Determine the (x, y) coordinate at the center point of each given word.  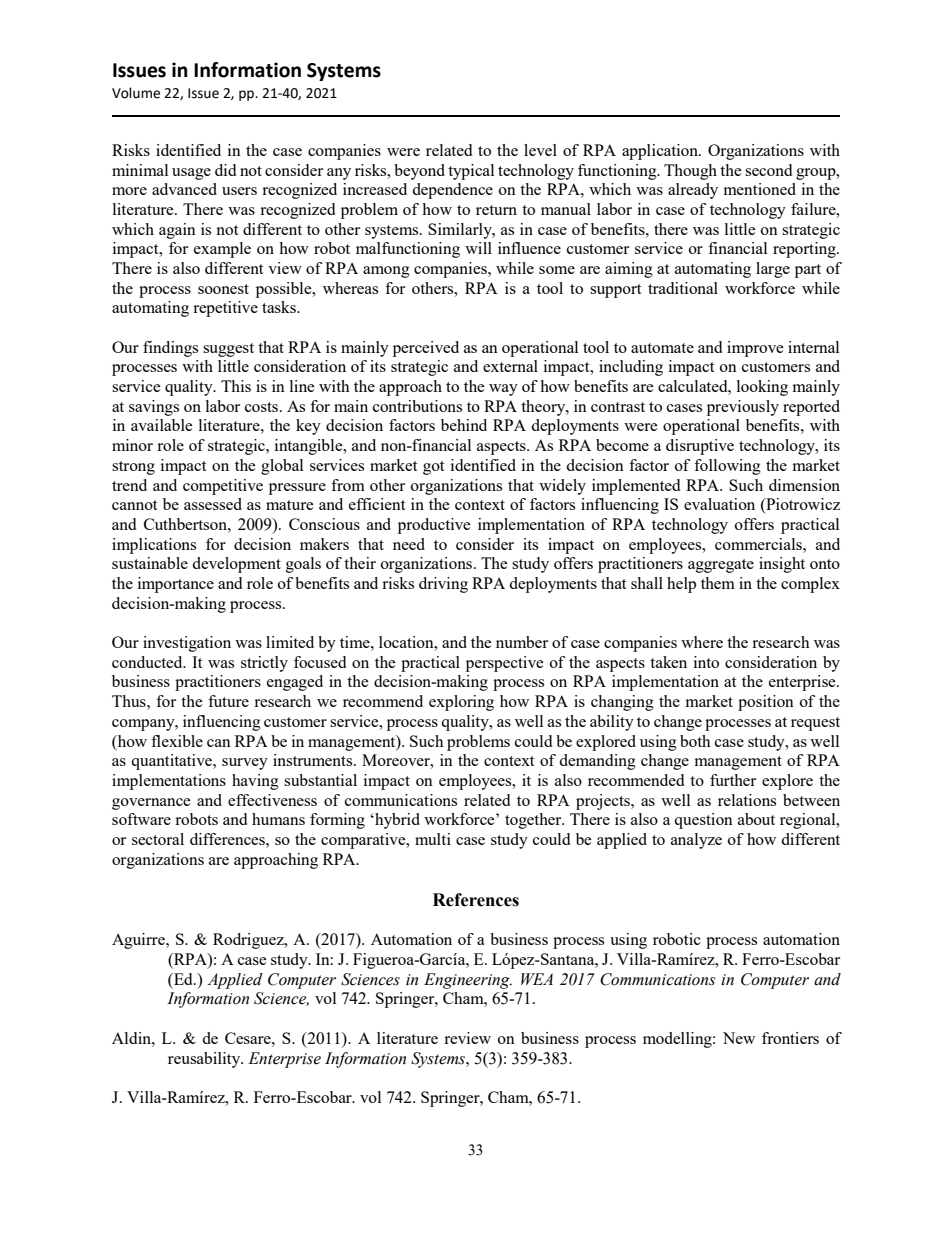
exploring (461, 703)
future (228, 701)
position (766, 703)
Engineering (468, 981)
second (768, 170)
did (225, 170)
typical (471, 172)
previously (743, 408)
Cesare (249, 1038)
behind (464, 425)
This (236, 386)
